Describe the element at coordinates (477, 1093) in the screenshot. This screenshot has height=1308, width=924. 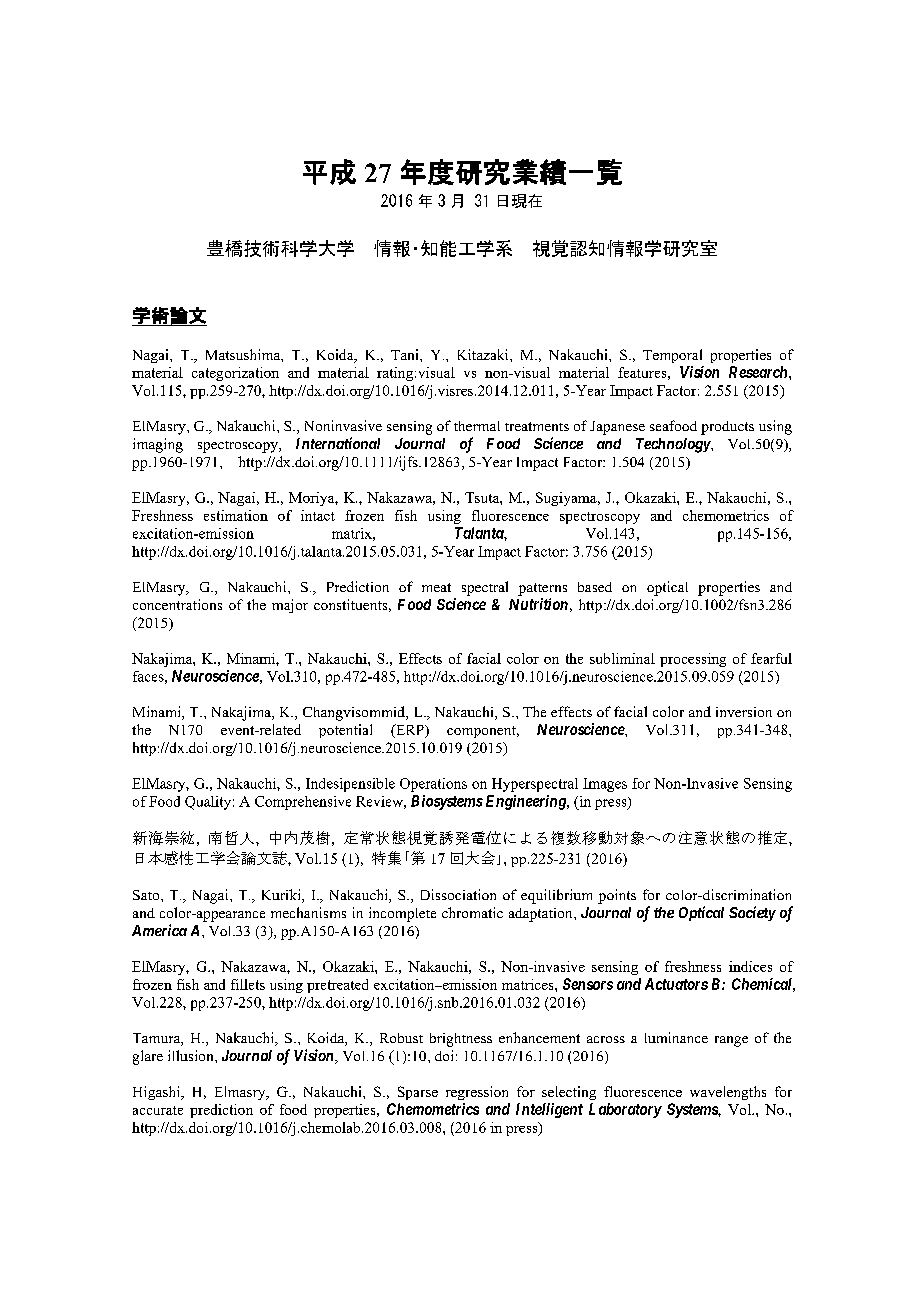
I see `regression` at that location.
